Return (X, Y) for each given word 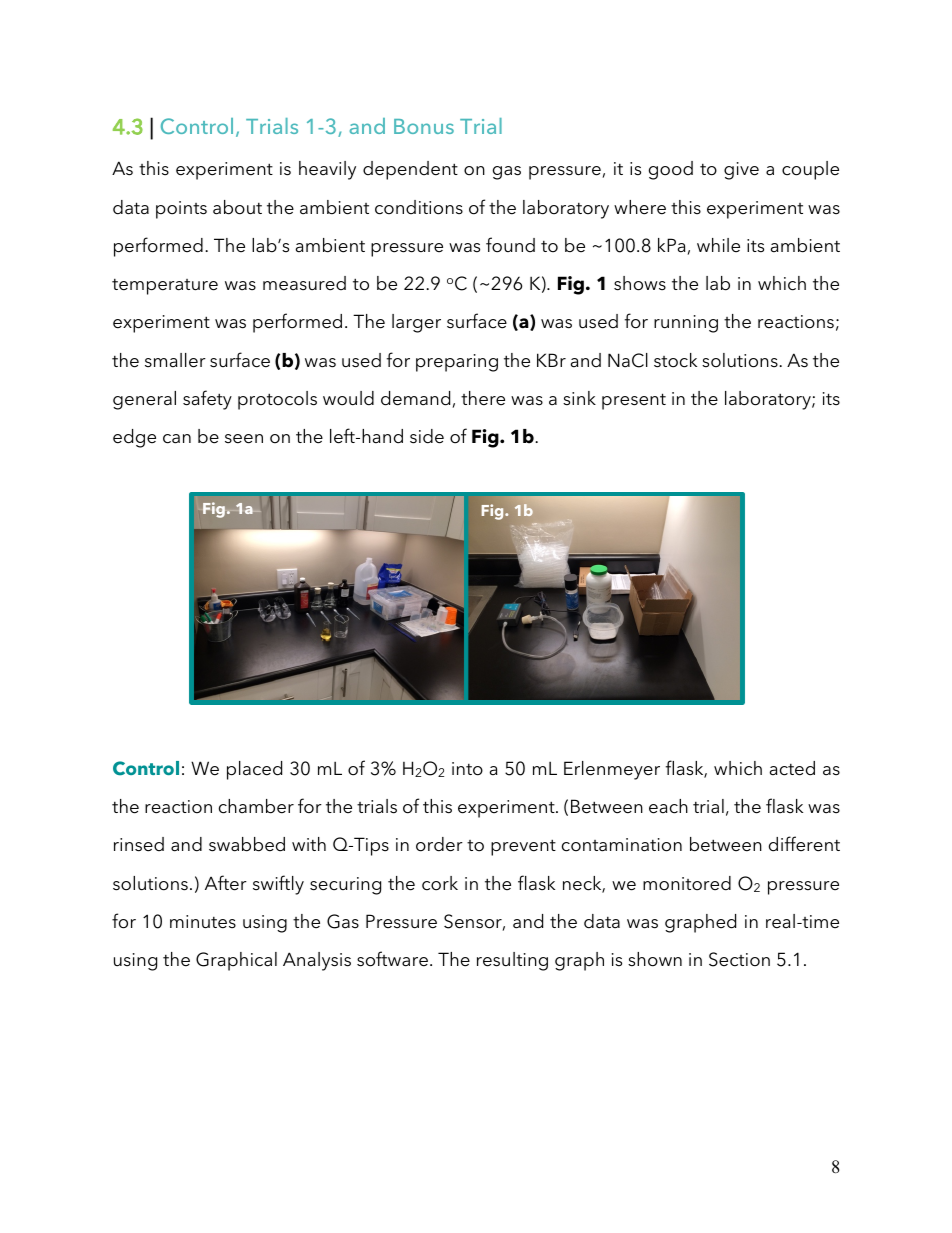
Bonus (424, 126)
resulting (512, 961)
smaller (175, 360)
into (467, 769)
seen (244, 439)
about (237, 207)
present (634, 401)
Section (739, 959)
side (427, 436)
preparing (457, 363)
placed (254, 770)
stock (675, 360)
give (741, 171)
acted (792, 768)
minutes (203, 922)
